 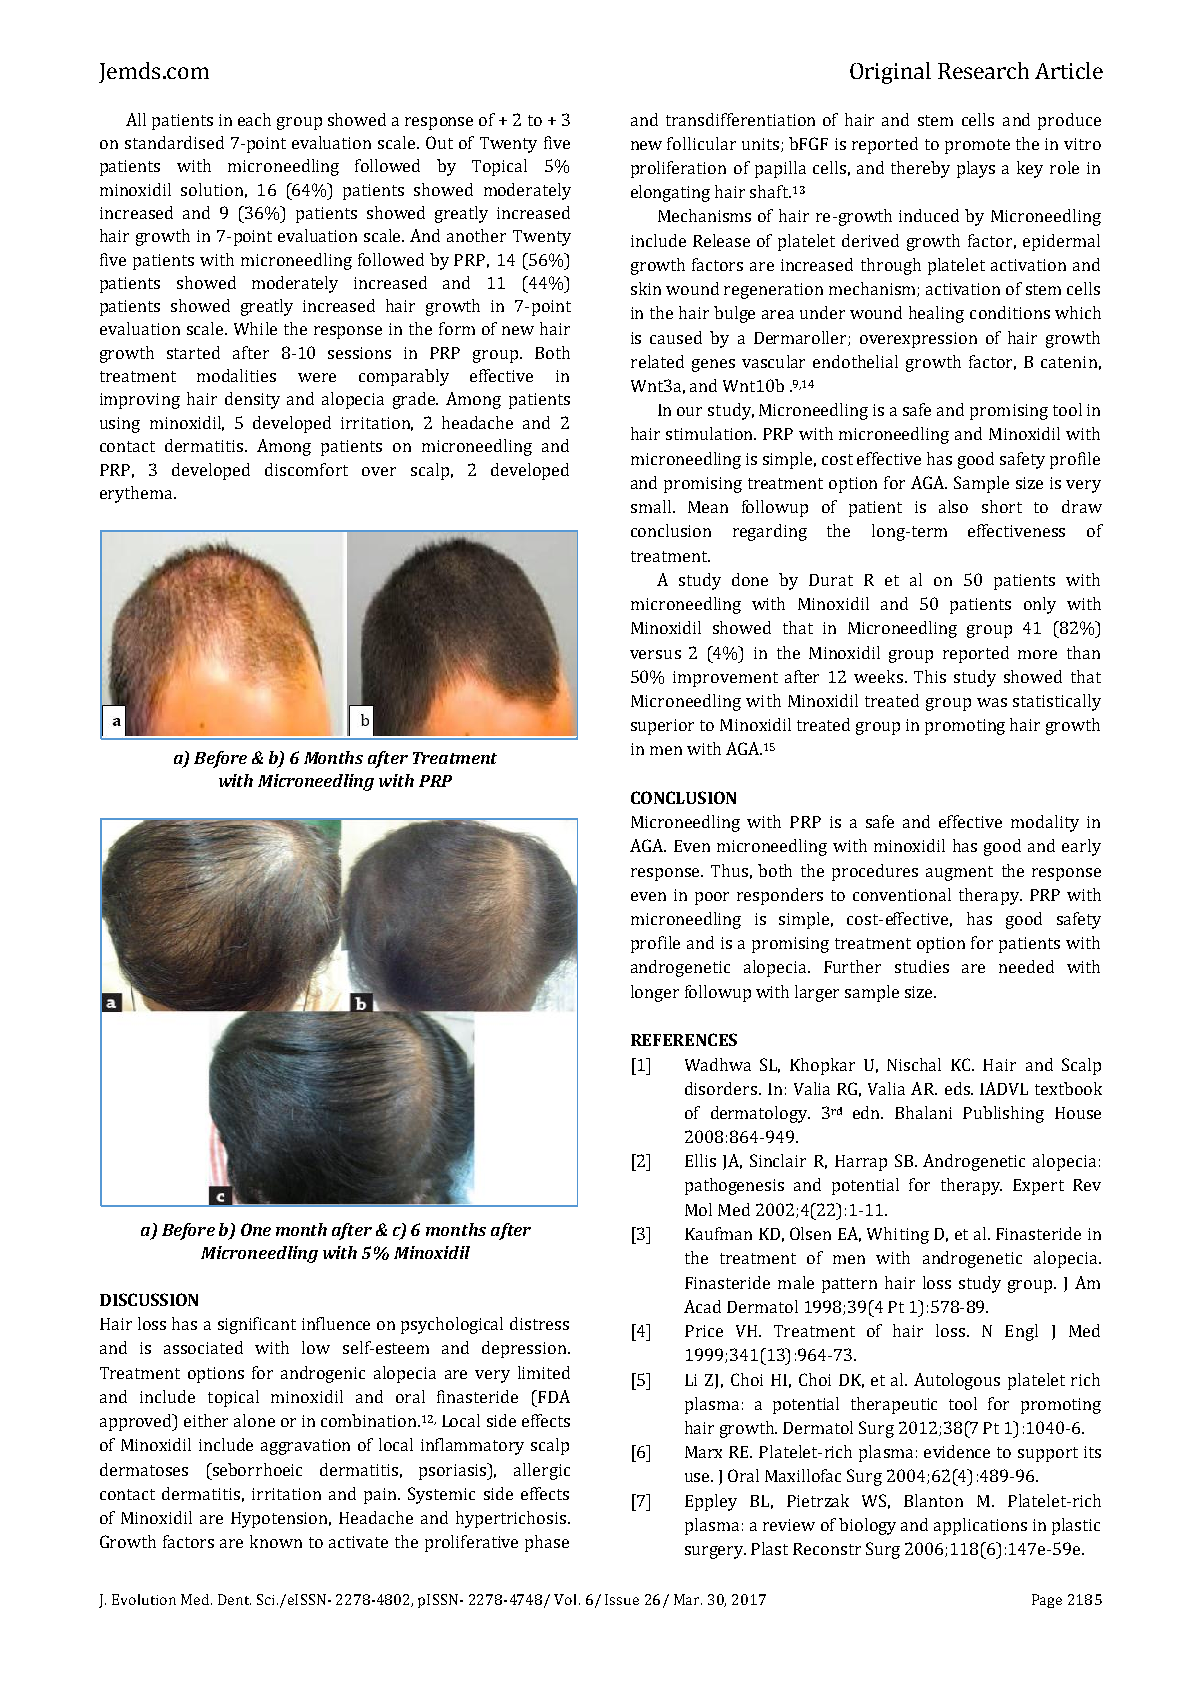 I want to click on erythema, so click(x=137, y=494).
